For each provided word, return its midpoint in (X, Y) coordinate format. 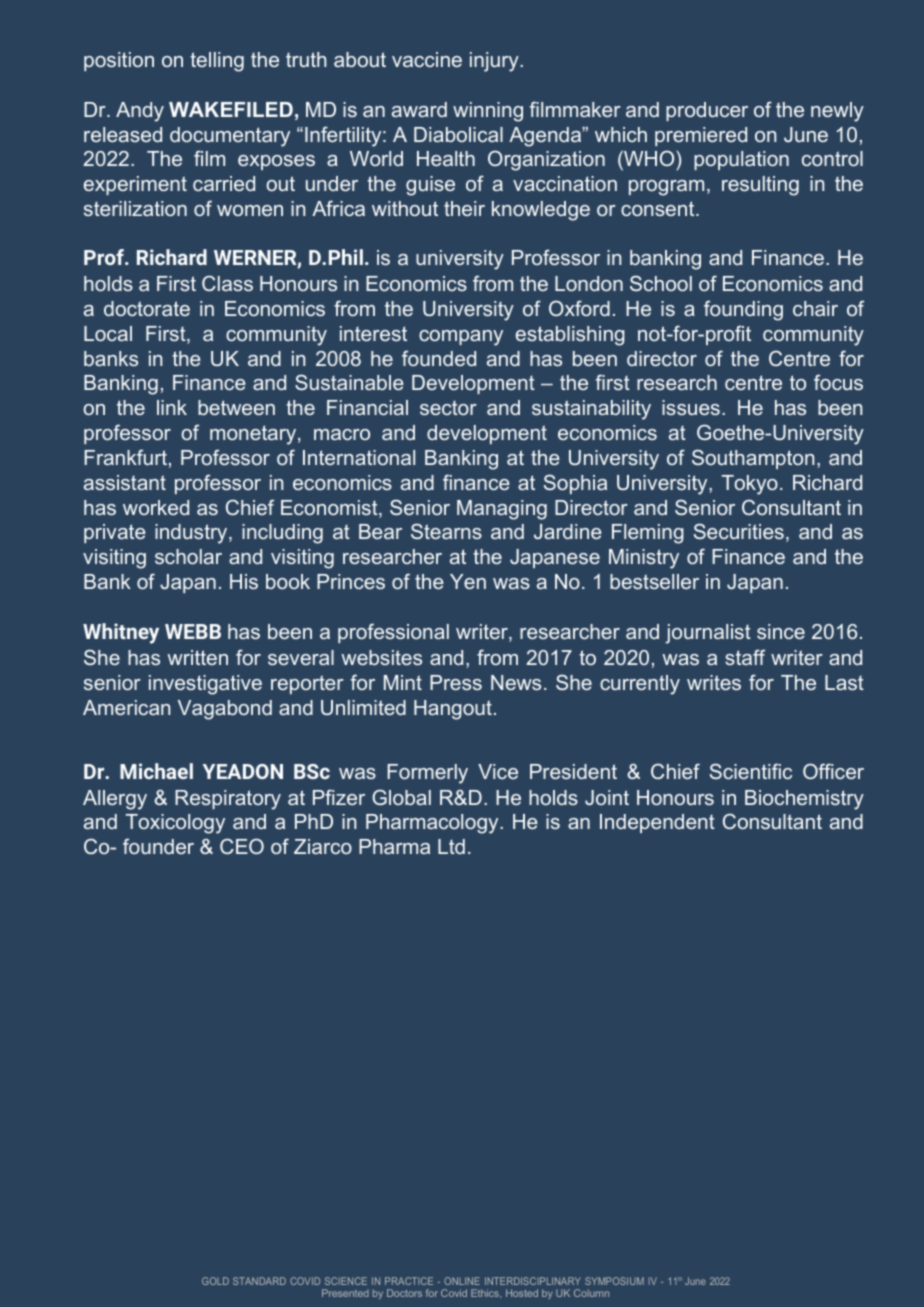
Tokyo (750, 485)
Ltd (451, 846)
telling (217, 62)
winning (488, 112)
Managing (502, 510)
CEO (242, 846)
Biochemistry (804, 800)
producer (707, 111)
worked (156, 507)
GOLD (215, 1281)
